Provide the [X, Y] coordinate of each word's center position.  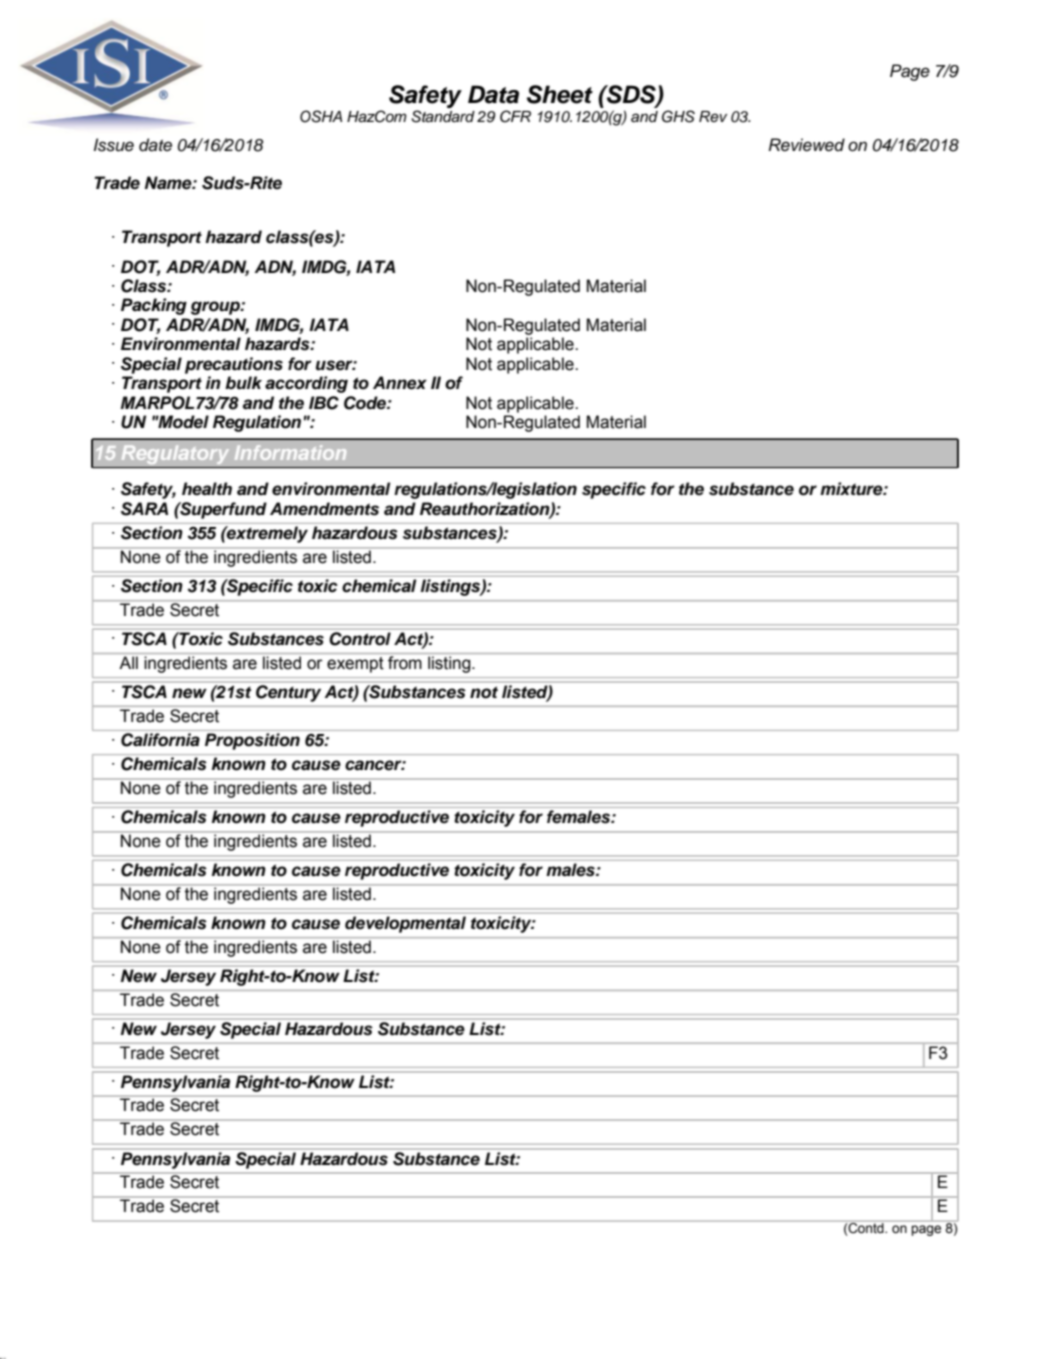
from [405, 663]
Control [360, 639]
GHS [678, 116]
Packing [154, 306]
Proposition [252, 741]
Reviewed [807, 145]
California [160, 740]
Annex [400, 383]
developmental [405, 924]
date [155, 145]
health [207, 489]
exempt [355, 665]
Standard [443, 116]
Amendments [324, 509]
